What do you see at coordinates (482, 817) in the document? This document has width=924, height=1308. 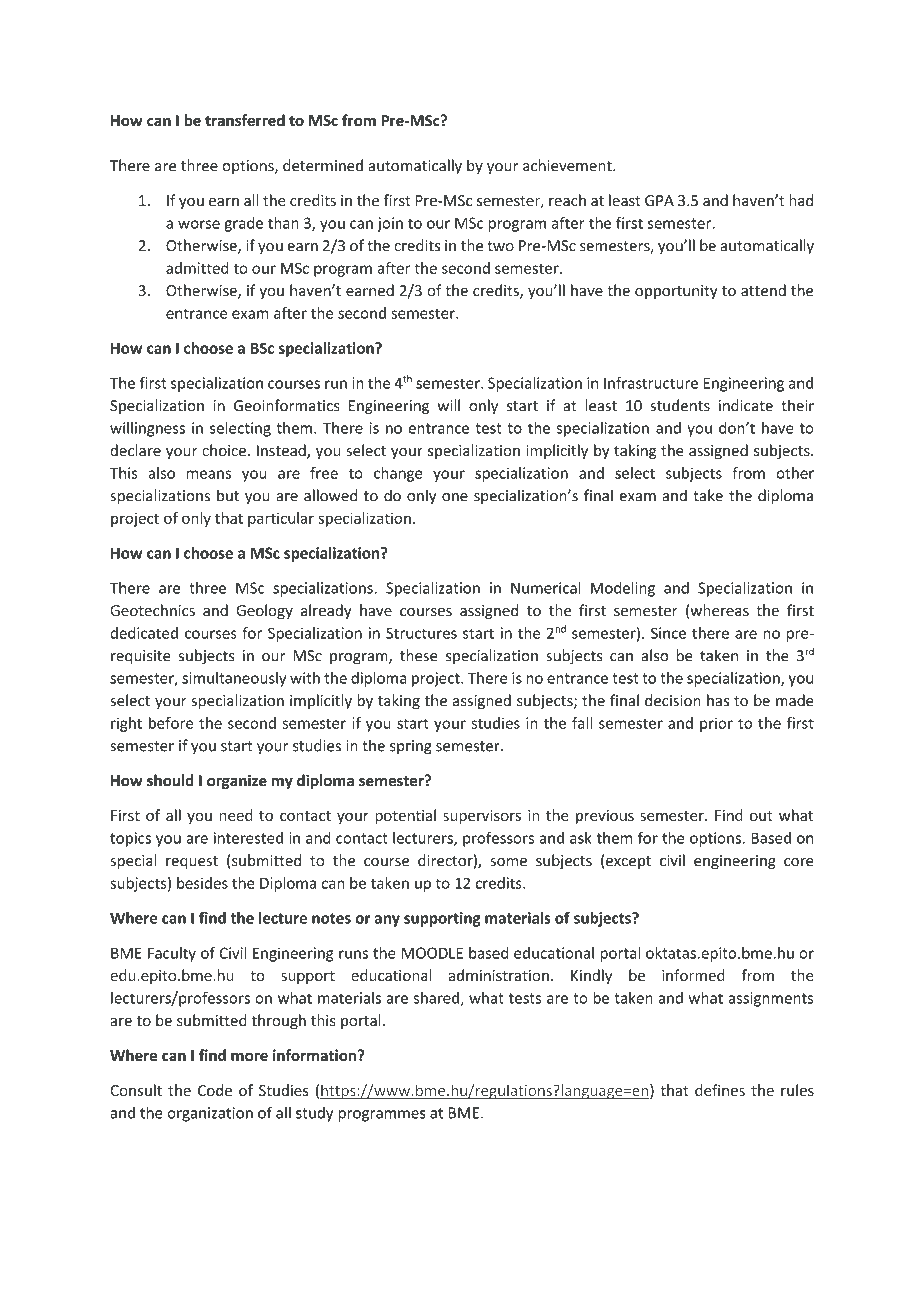 I see `supervisors` at bounding box center [482, 817].
